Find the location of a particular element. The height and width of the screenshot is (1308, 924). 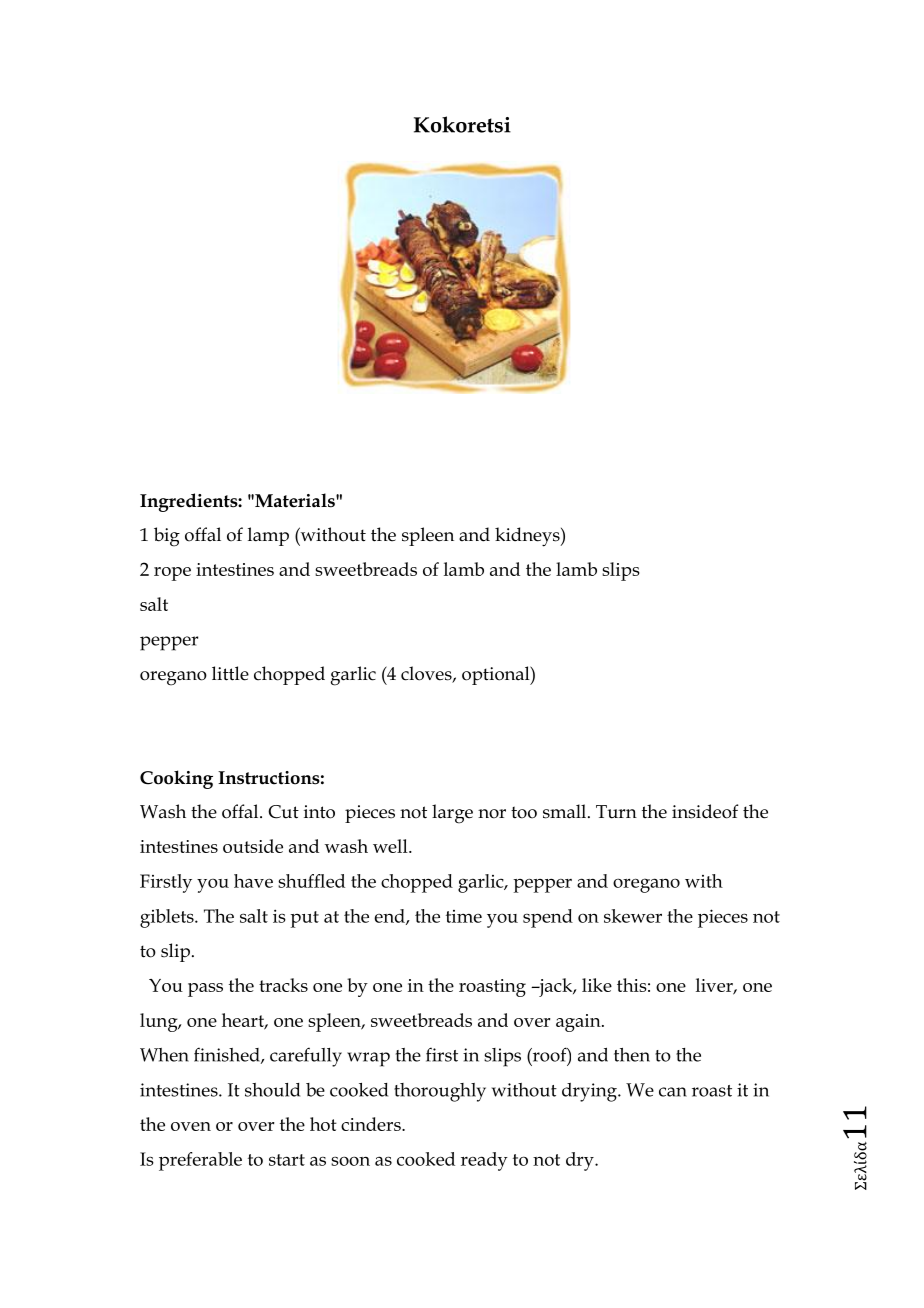

Turn is located at coordinates (616, 812).
